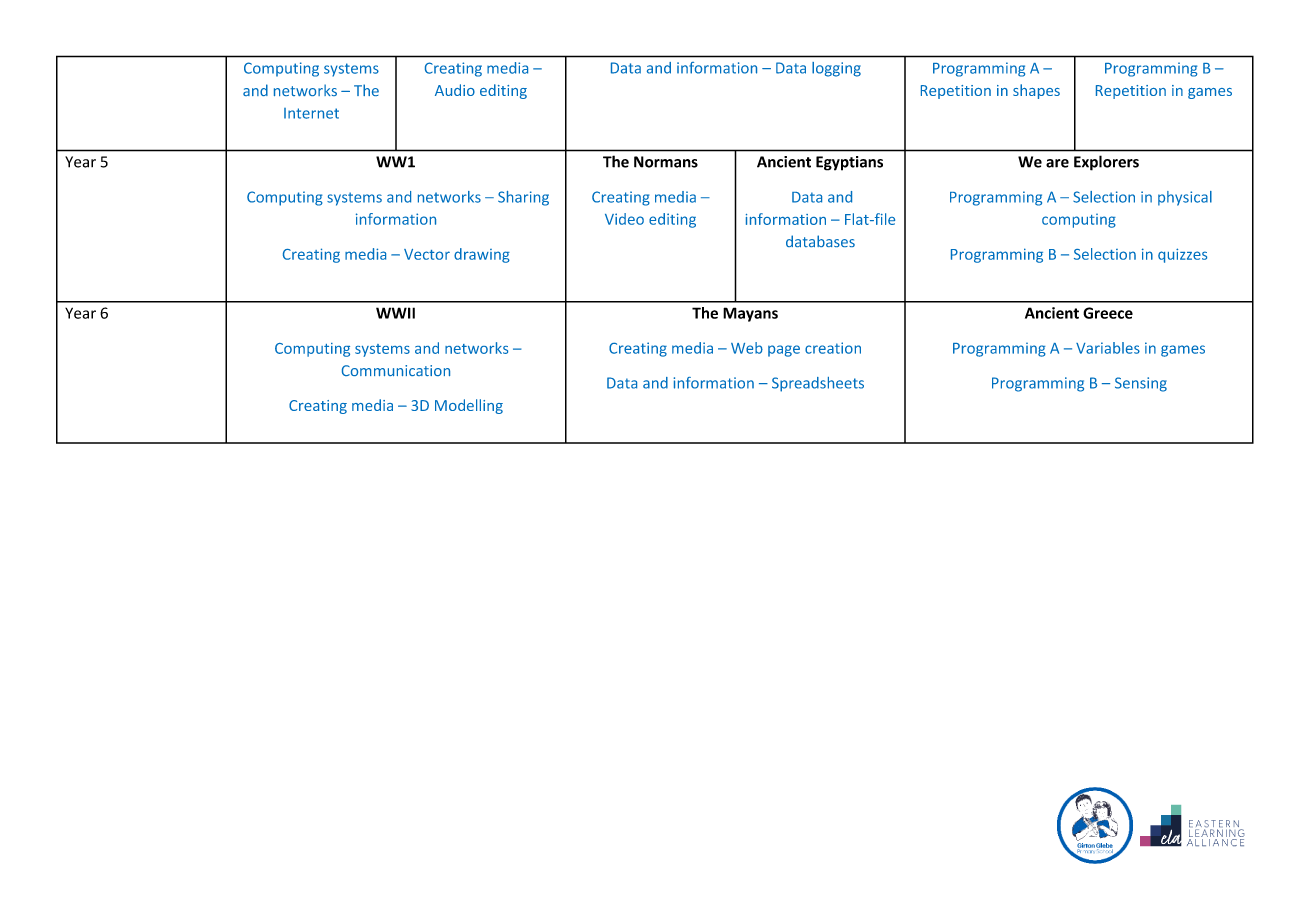  I want to click on Spreadsheets, so click(818, 384).
